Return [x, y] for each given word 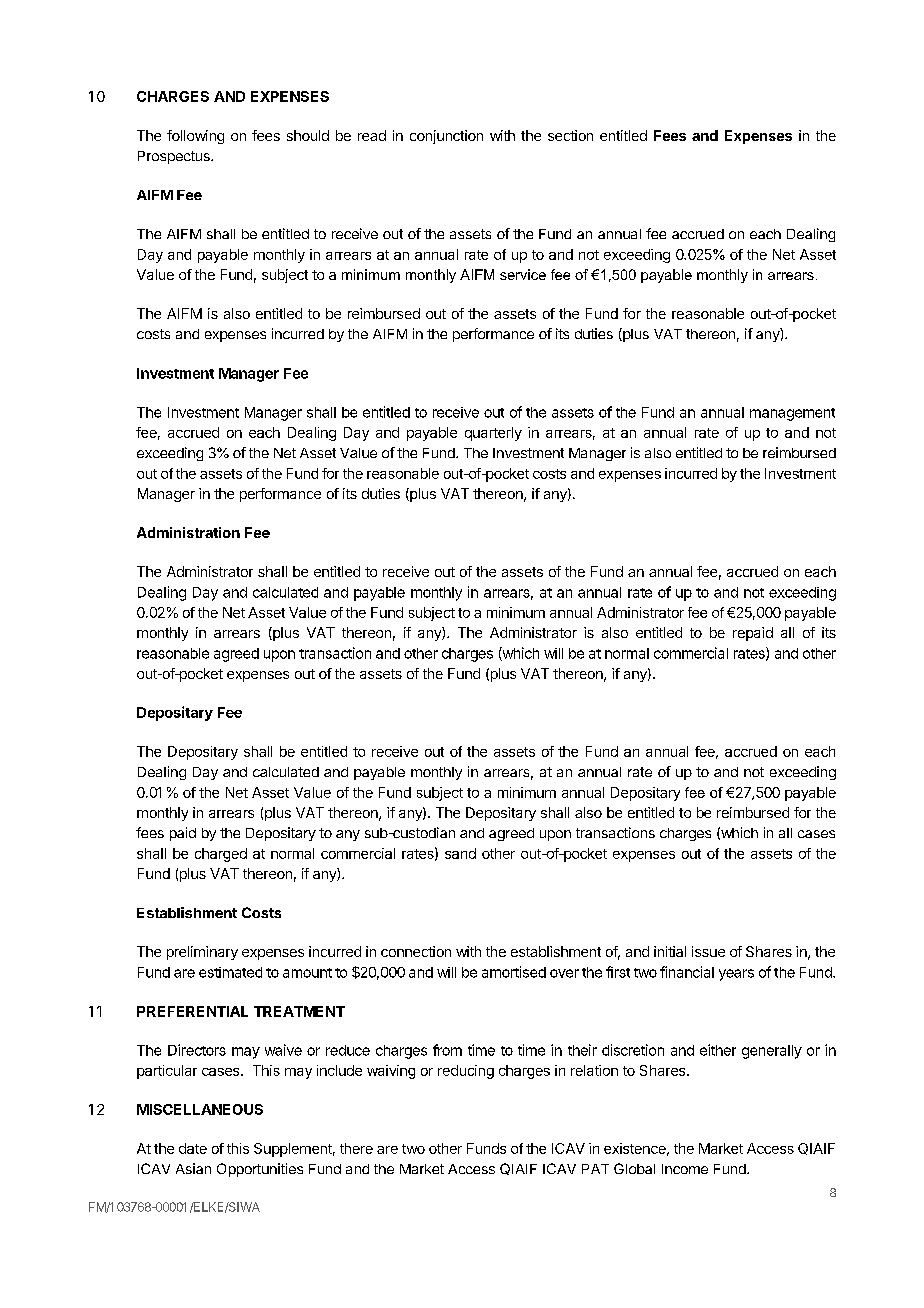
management [792, 414]
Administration [188, 532]
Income [685, 1169]
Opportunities [260, 1170]
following [195, 137]
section [570, 135]
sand [460, 853]
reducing [466, 1072]
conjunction [446, 137]
